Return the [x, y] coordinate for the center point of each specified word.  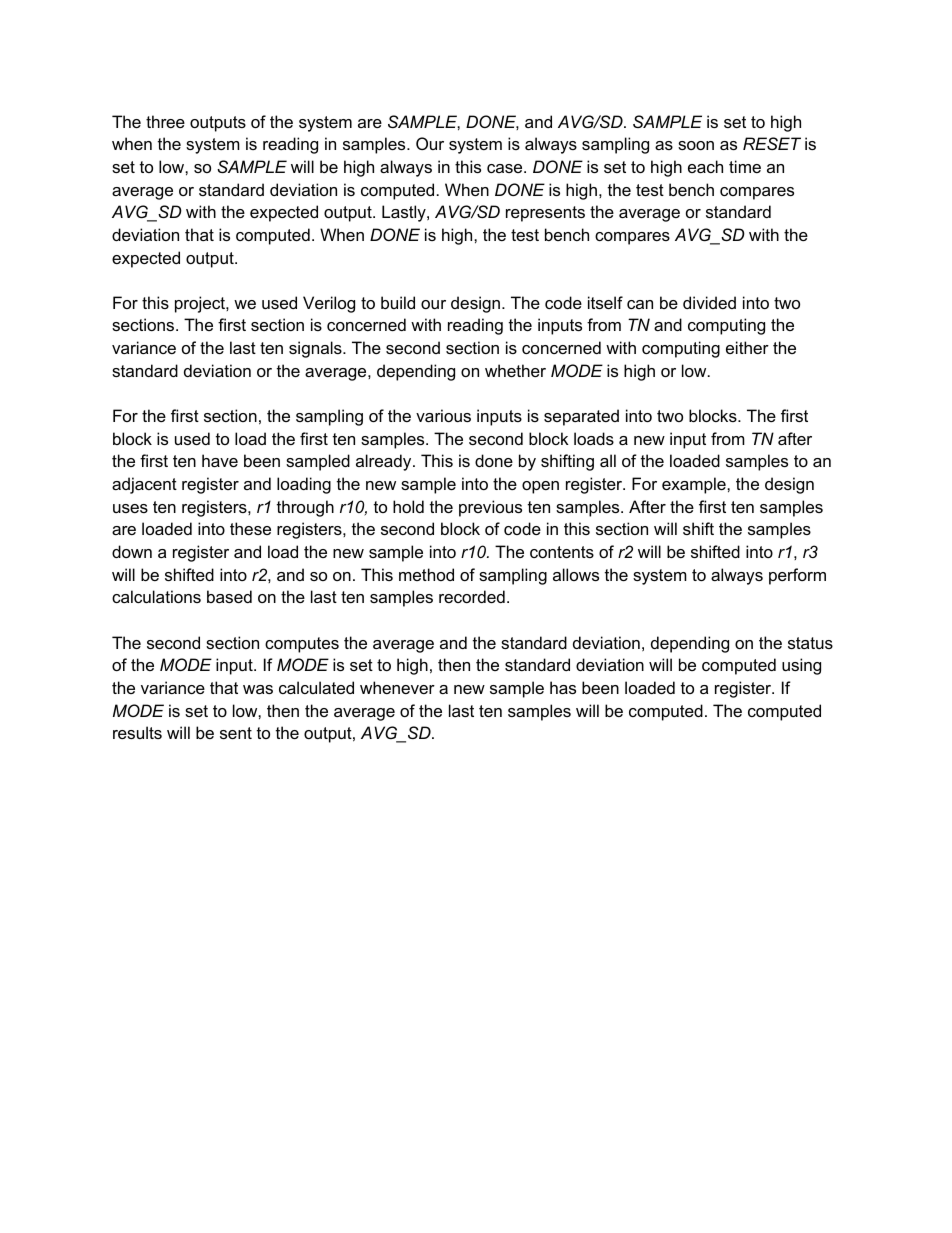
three [165, 121]
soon [696, 145]
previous [490, 508]
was [258, 689]
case [506, 168]
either [747, 347]
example [695, 485]
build [398, 302]
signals [316, 349]
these [250, 528]
